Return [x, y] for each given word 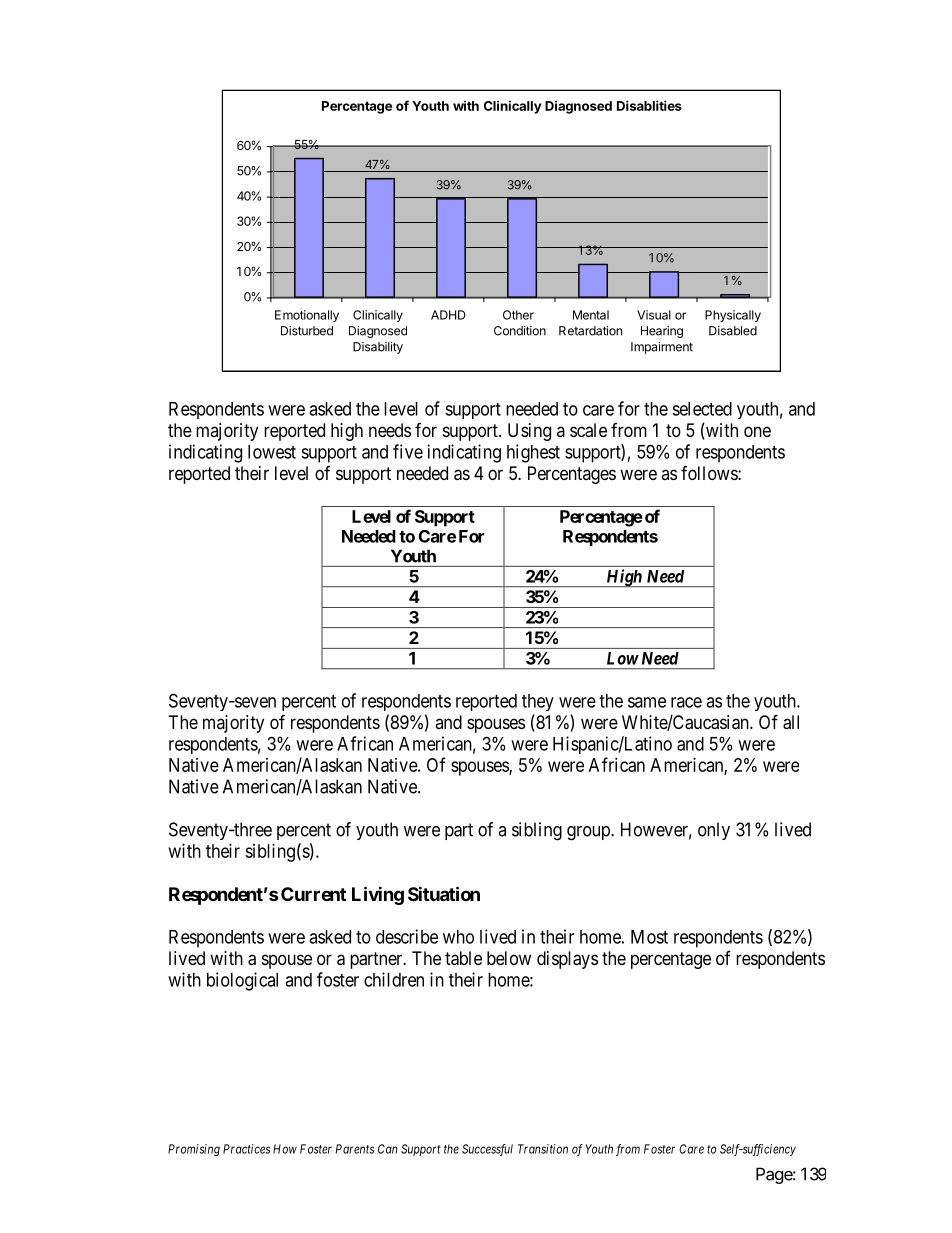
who [458, 937]
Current [313, 894]
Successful [487, 1150]
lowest [272, 452]
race [686, 702]
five [408, 451]
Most [649, 937]
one [757, 431]
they [538, 702]
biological [242, 981]
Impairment [662, 348]
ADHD [448, 315]
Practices [246, 1149]
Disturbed [307, 331]
